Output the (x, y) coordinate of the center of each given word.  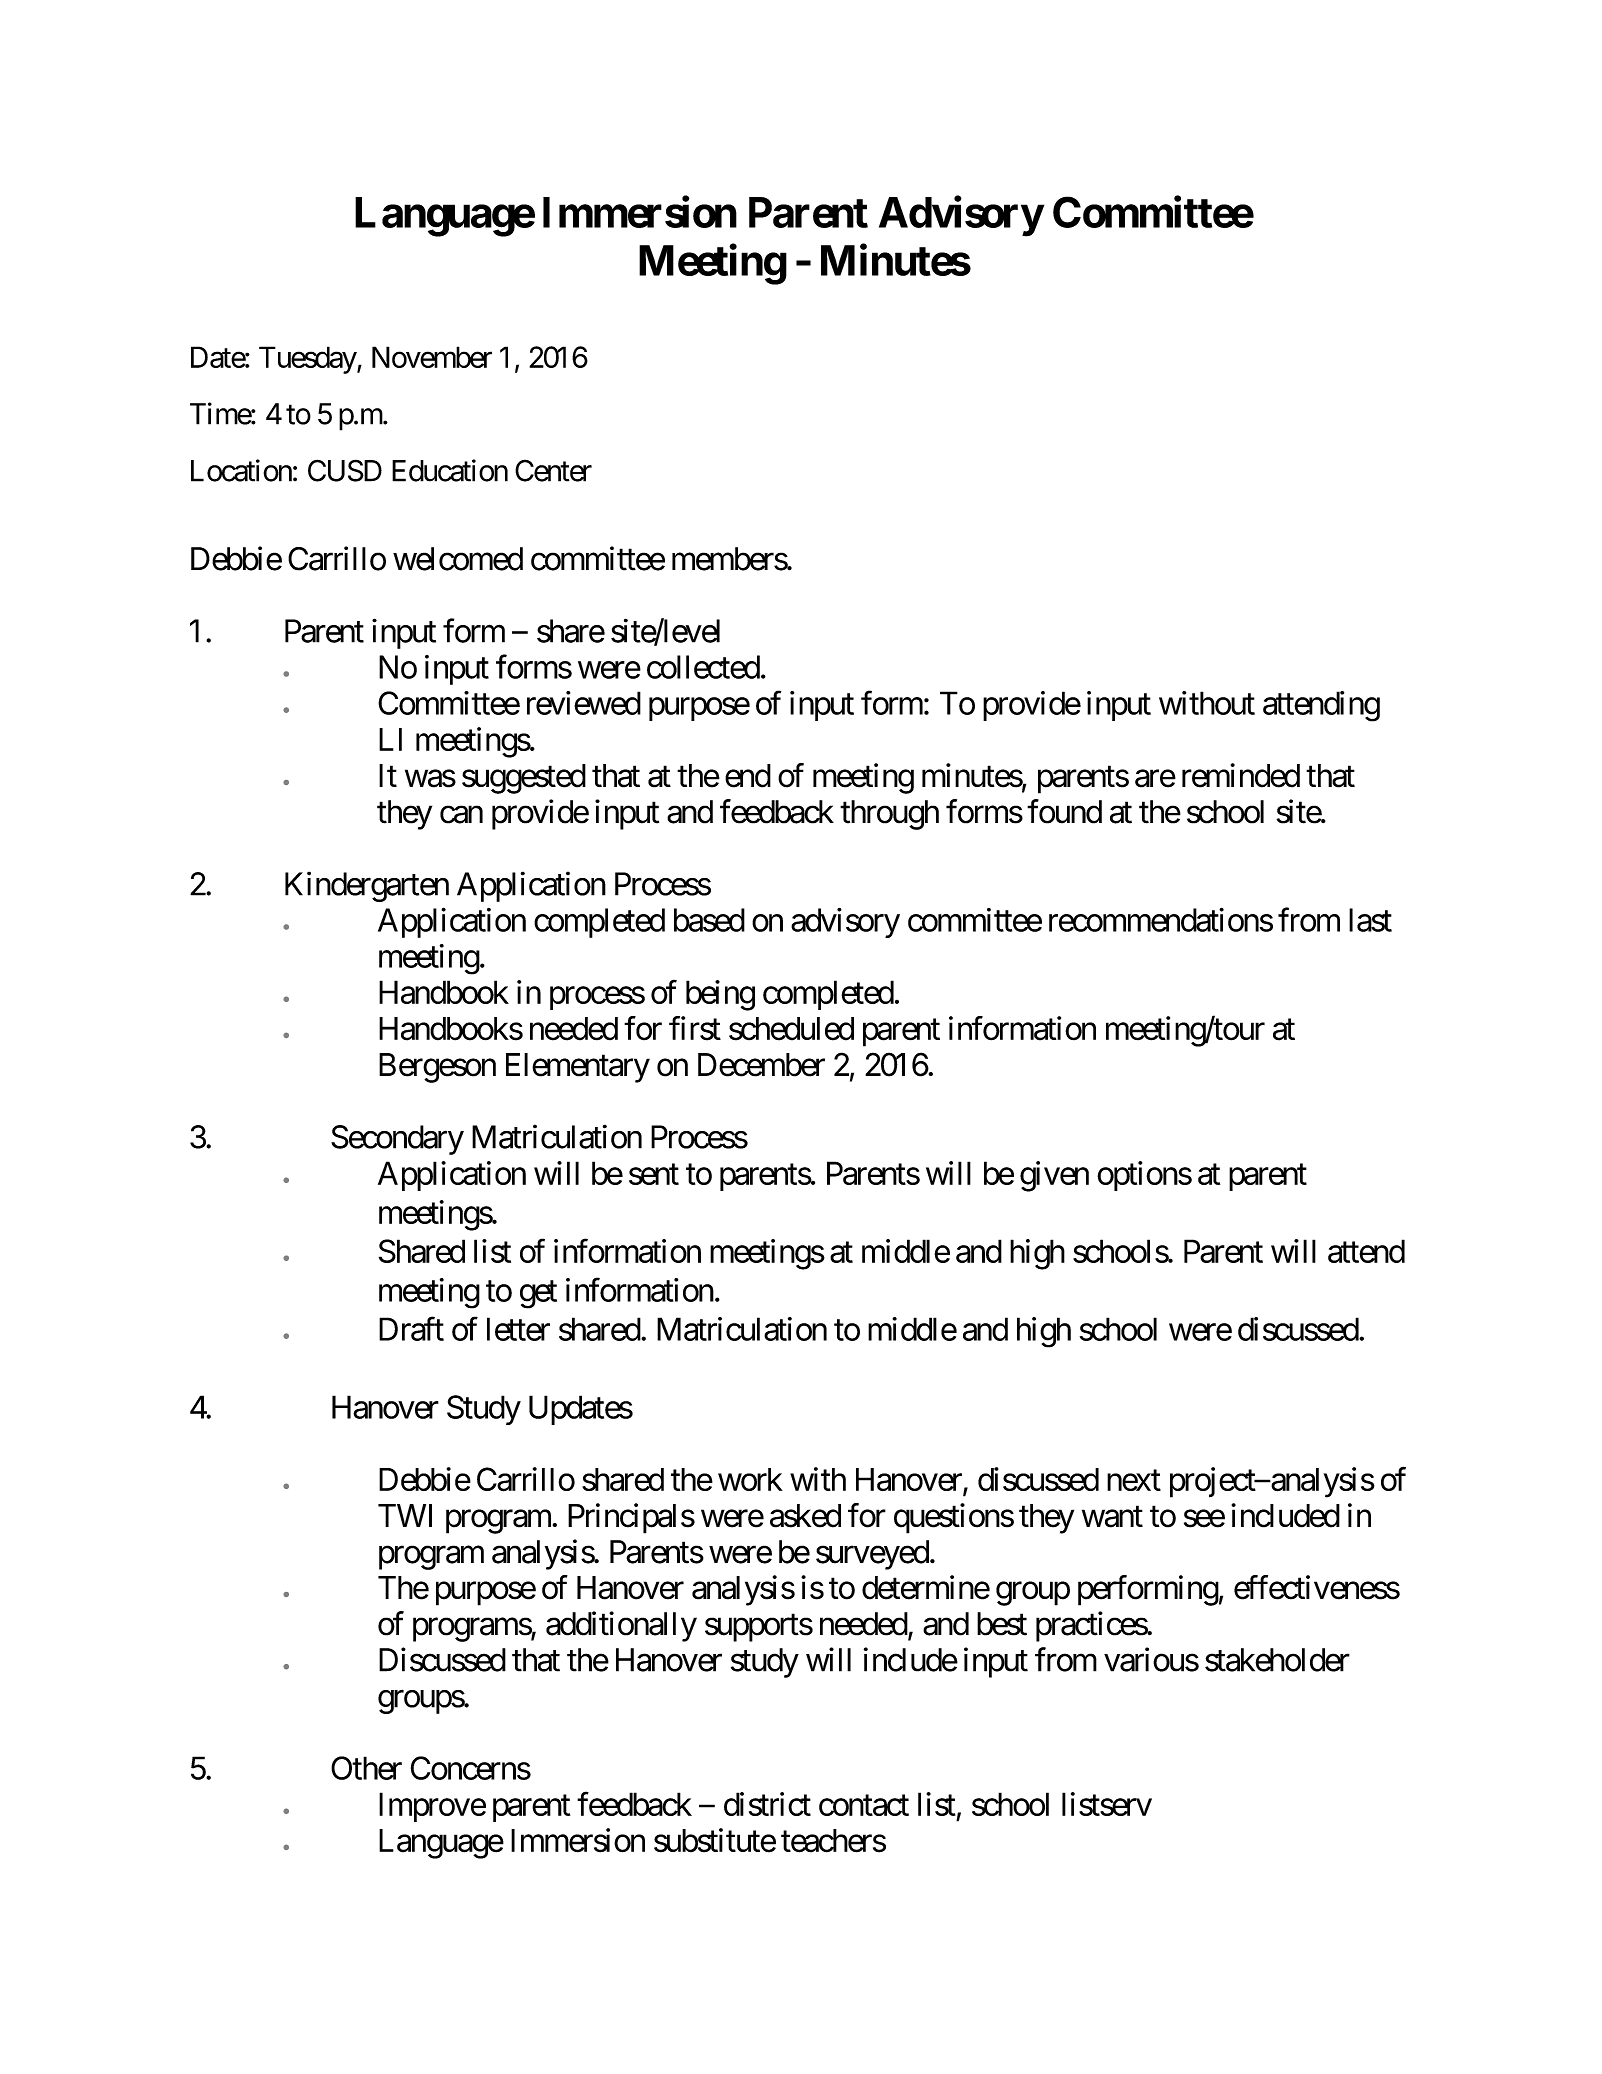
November (432, 357)
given (1054, 1176)
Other (366, 1768)
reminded (1241, 775)
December (761, 1065)
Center (553, 470)
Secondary (397, 1140)
